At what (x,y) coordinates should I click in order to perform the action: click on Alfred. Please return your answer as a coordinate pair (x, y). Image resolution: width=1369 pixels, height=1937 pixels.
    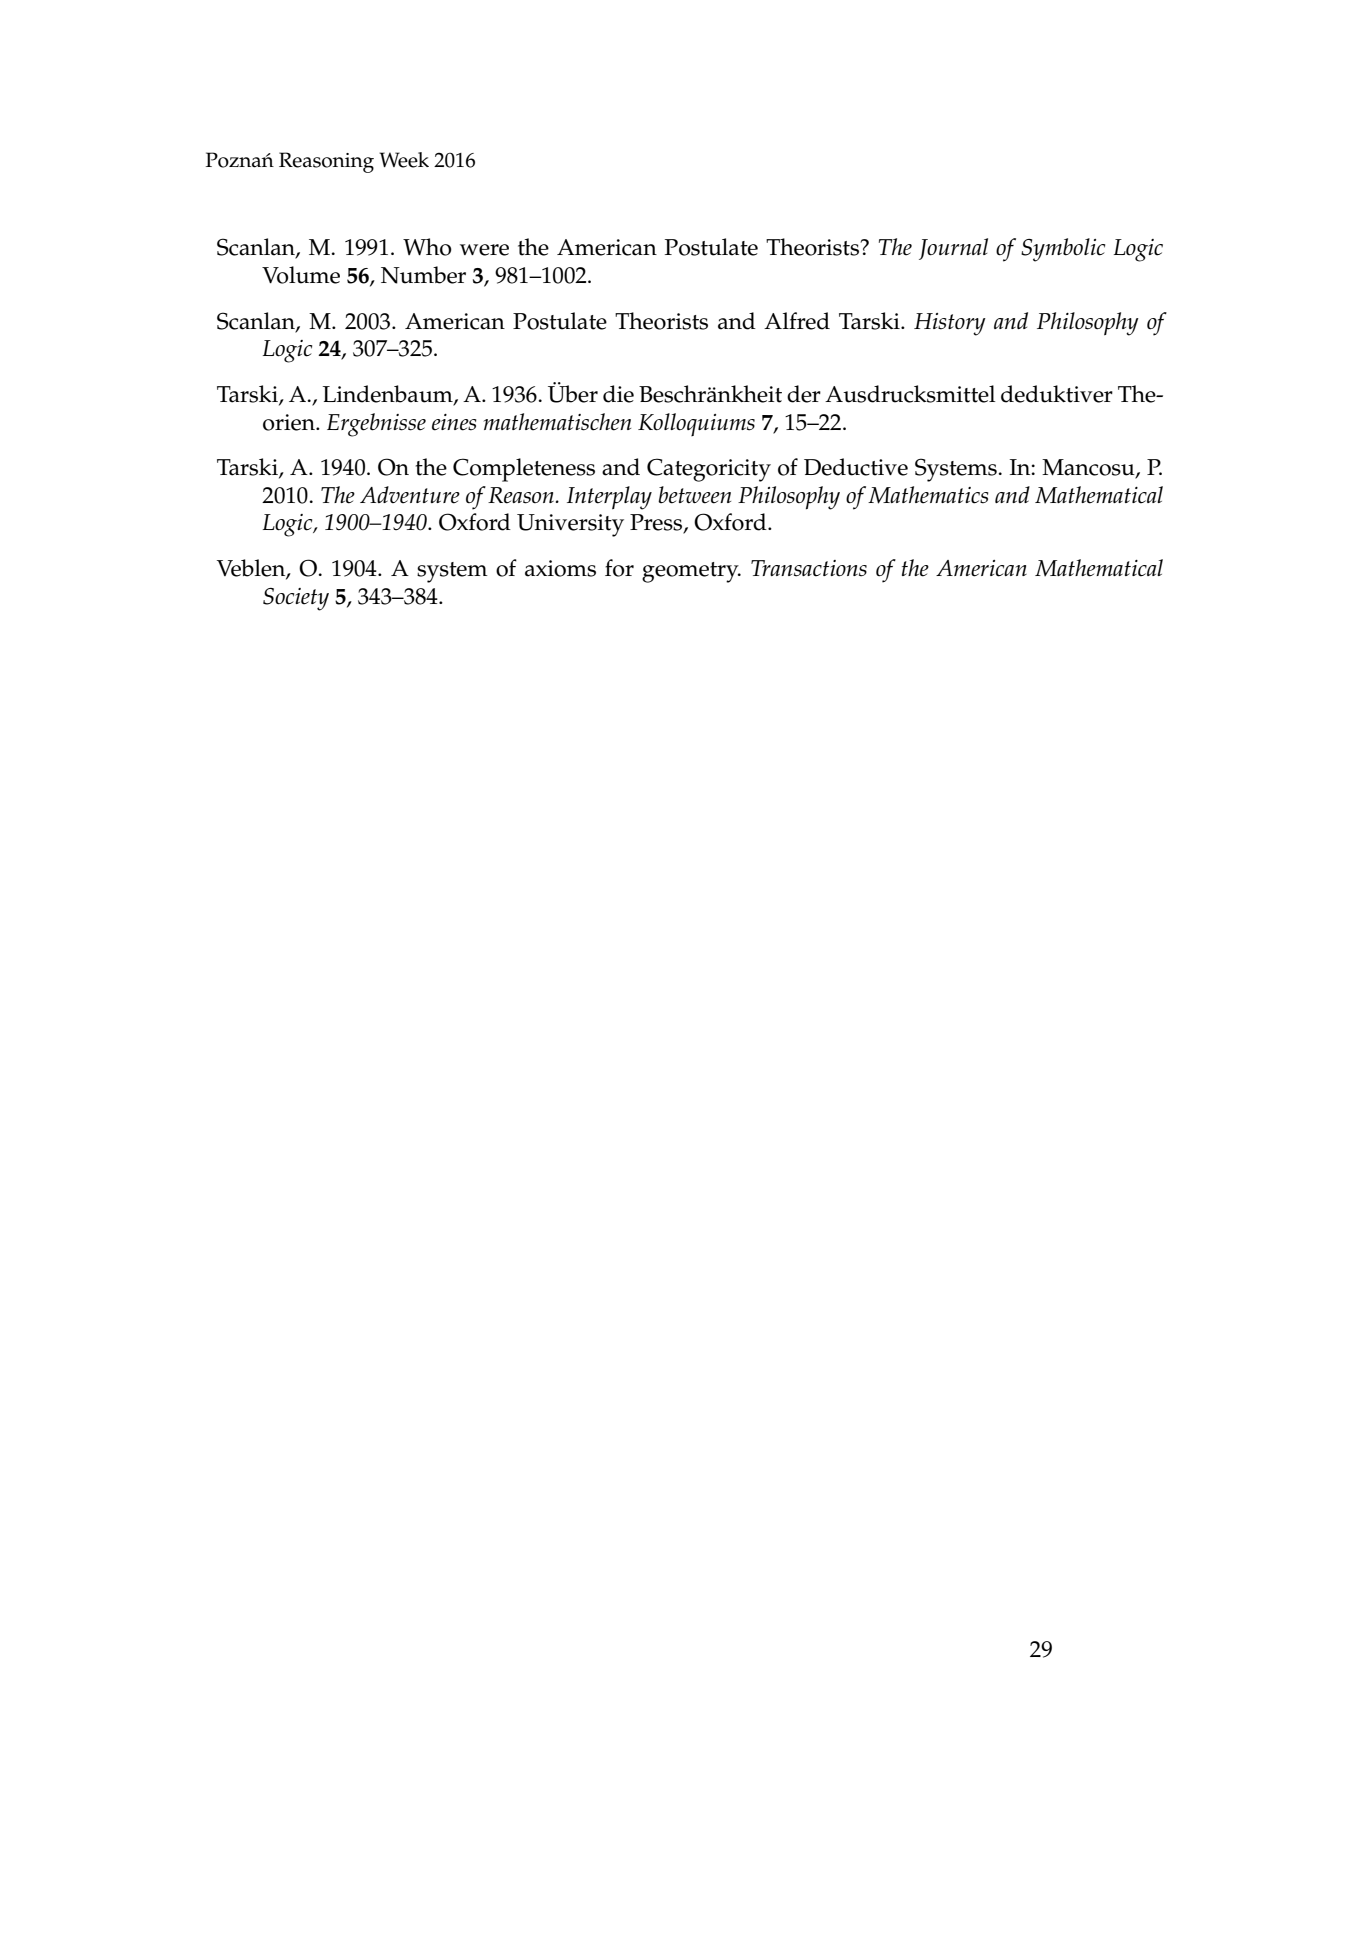
    Looking at the image, I should click on (797, 321).
